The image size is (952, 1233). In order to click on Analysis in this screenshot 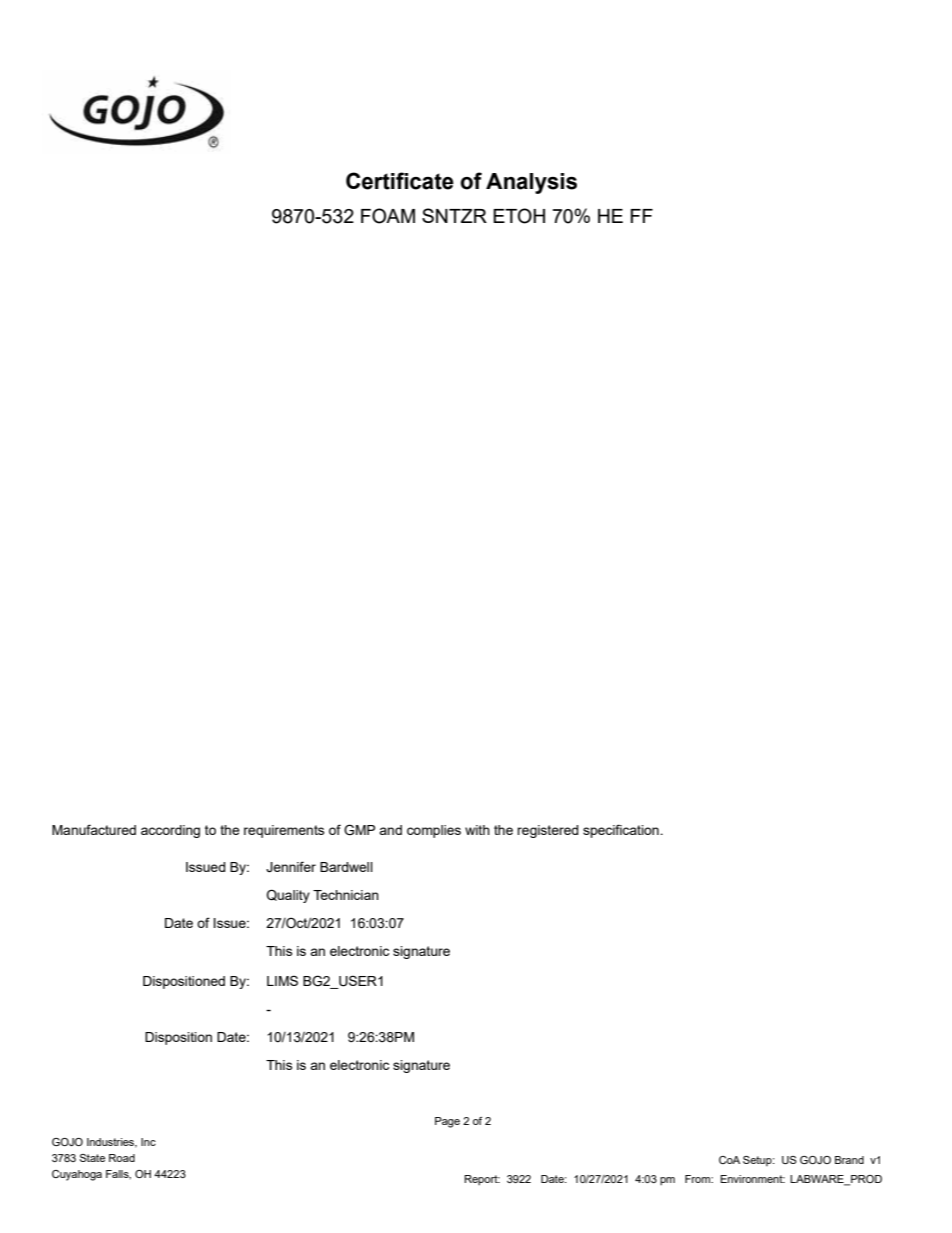, I will do `click(531, 183)`.
